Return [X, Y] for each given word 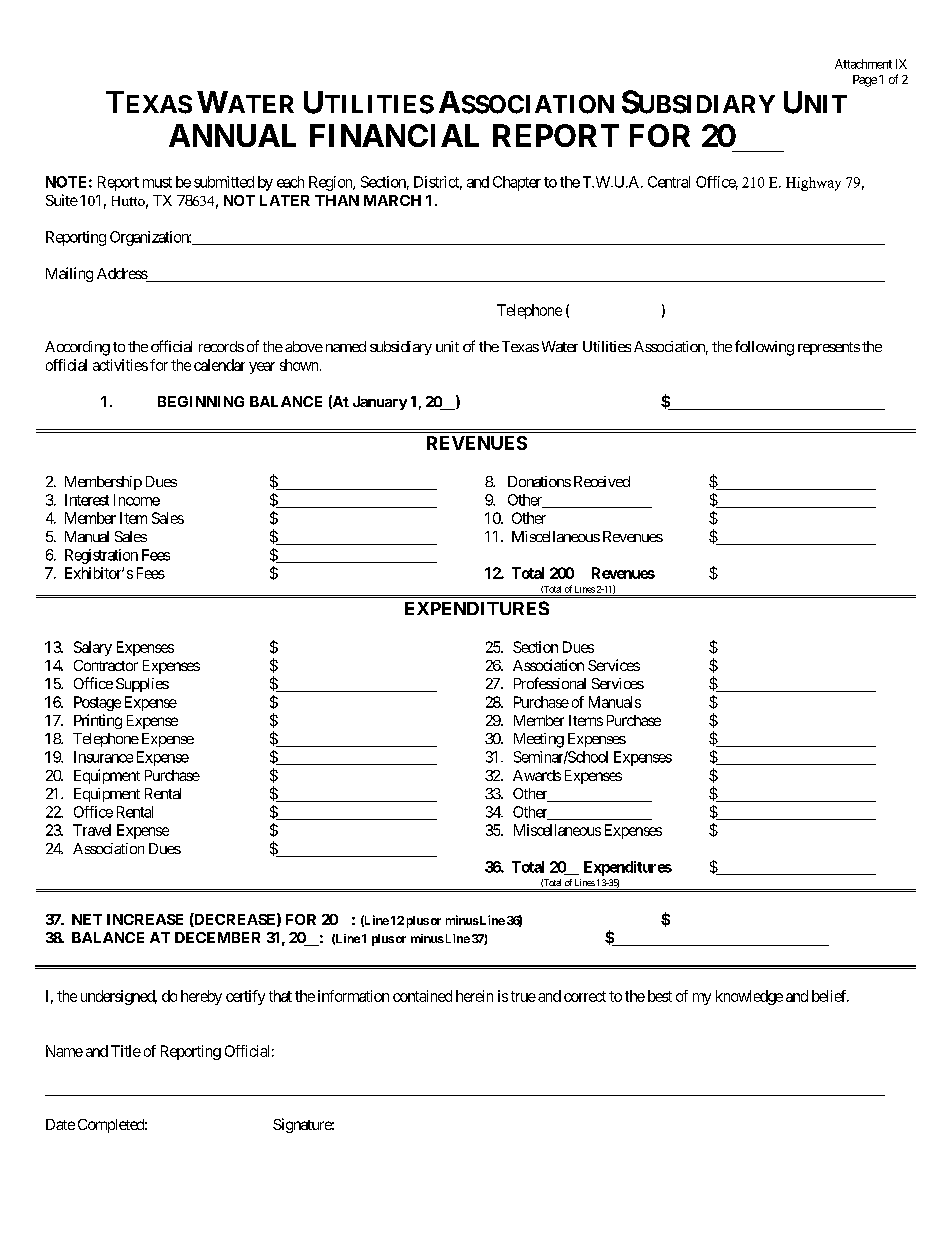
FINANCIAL [394, 135]
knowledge [749, 997]
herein [474, 996]
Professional [550, 683]
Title [126, 1051]
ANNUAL [232, 135]
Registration [101, 556]
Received [602, 481]
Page [865, 81]
